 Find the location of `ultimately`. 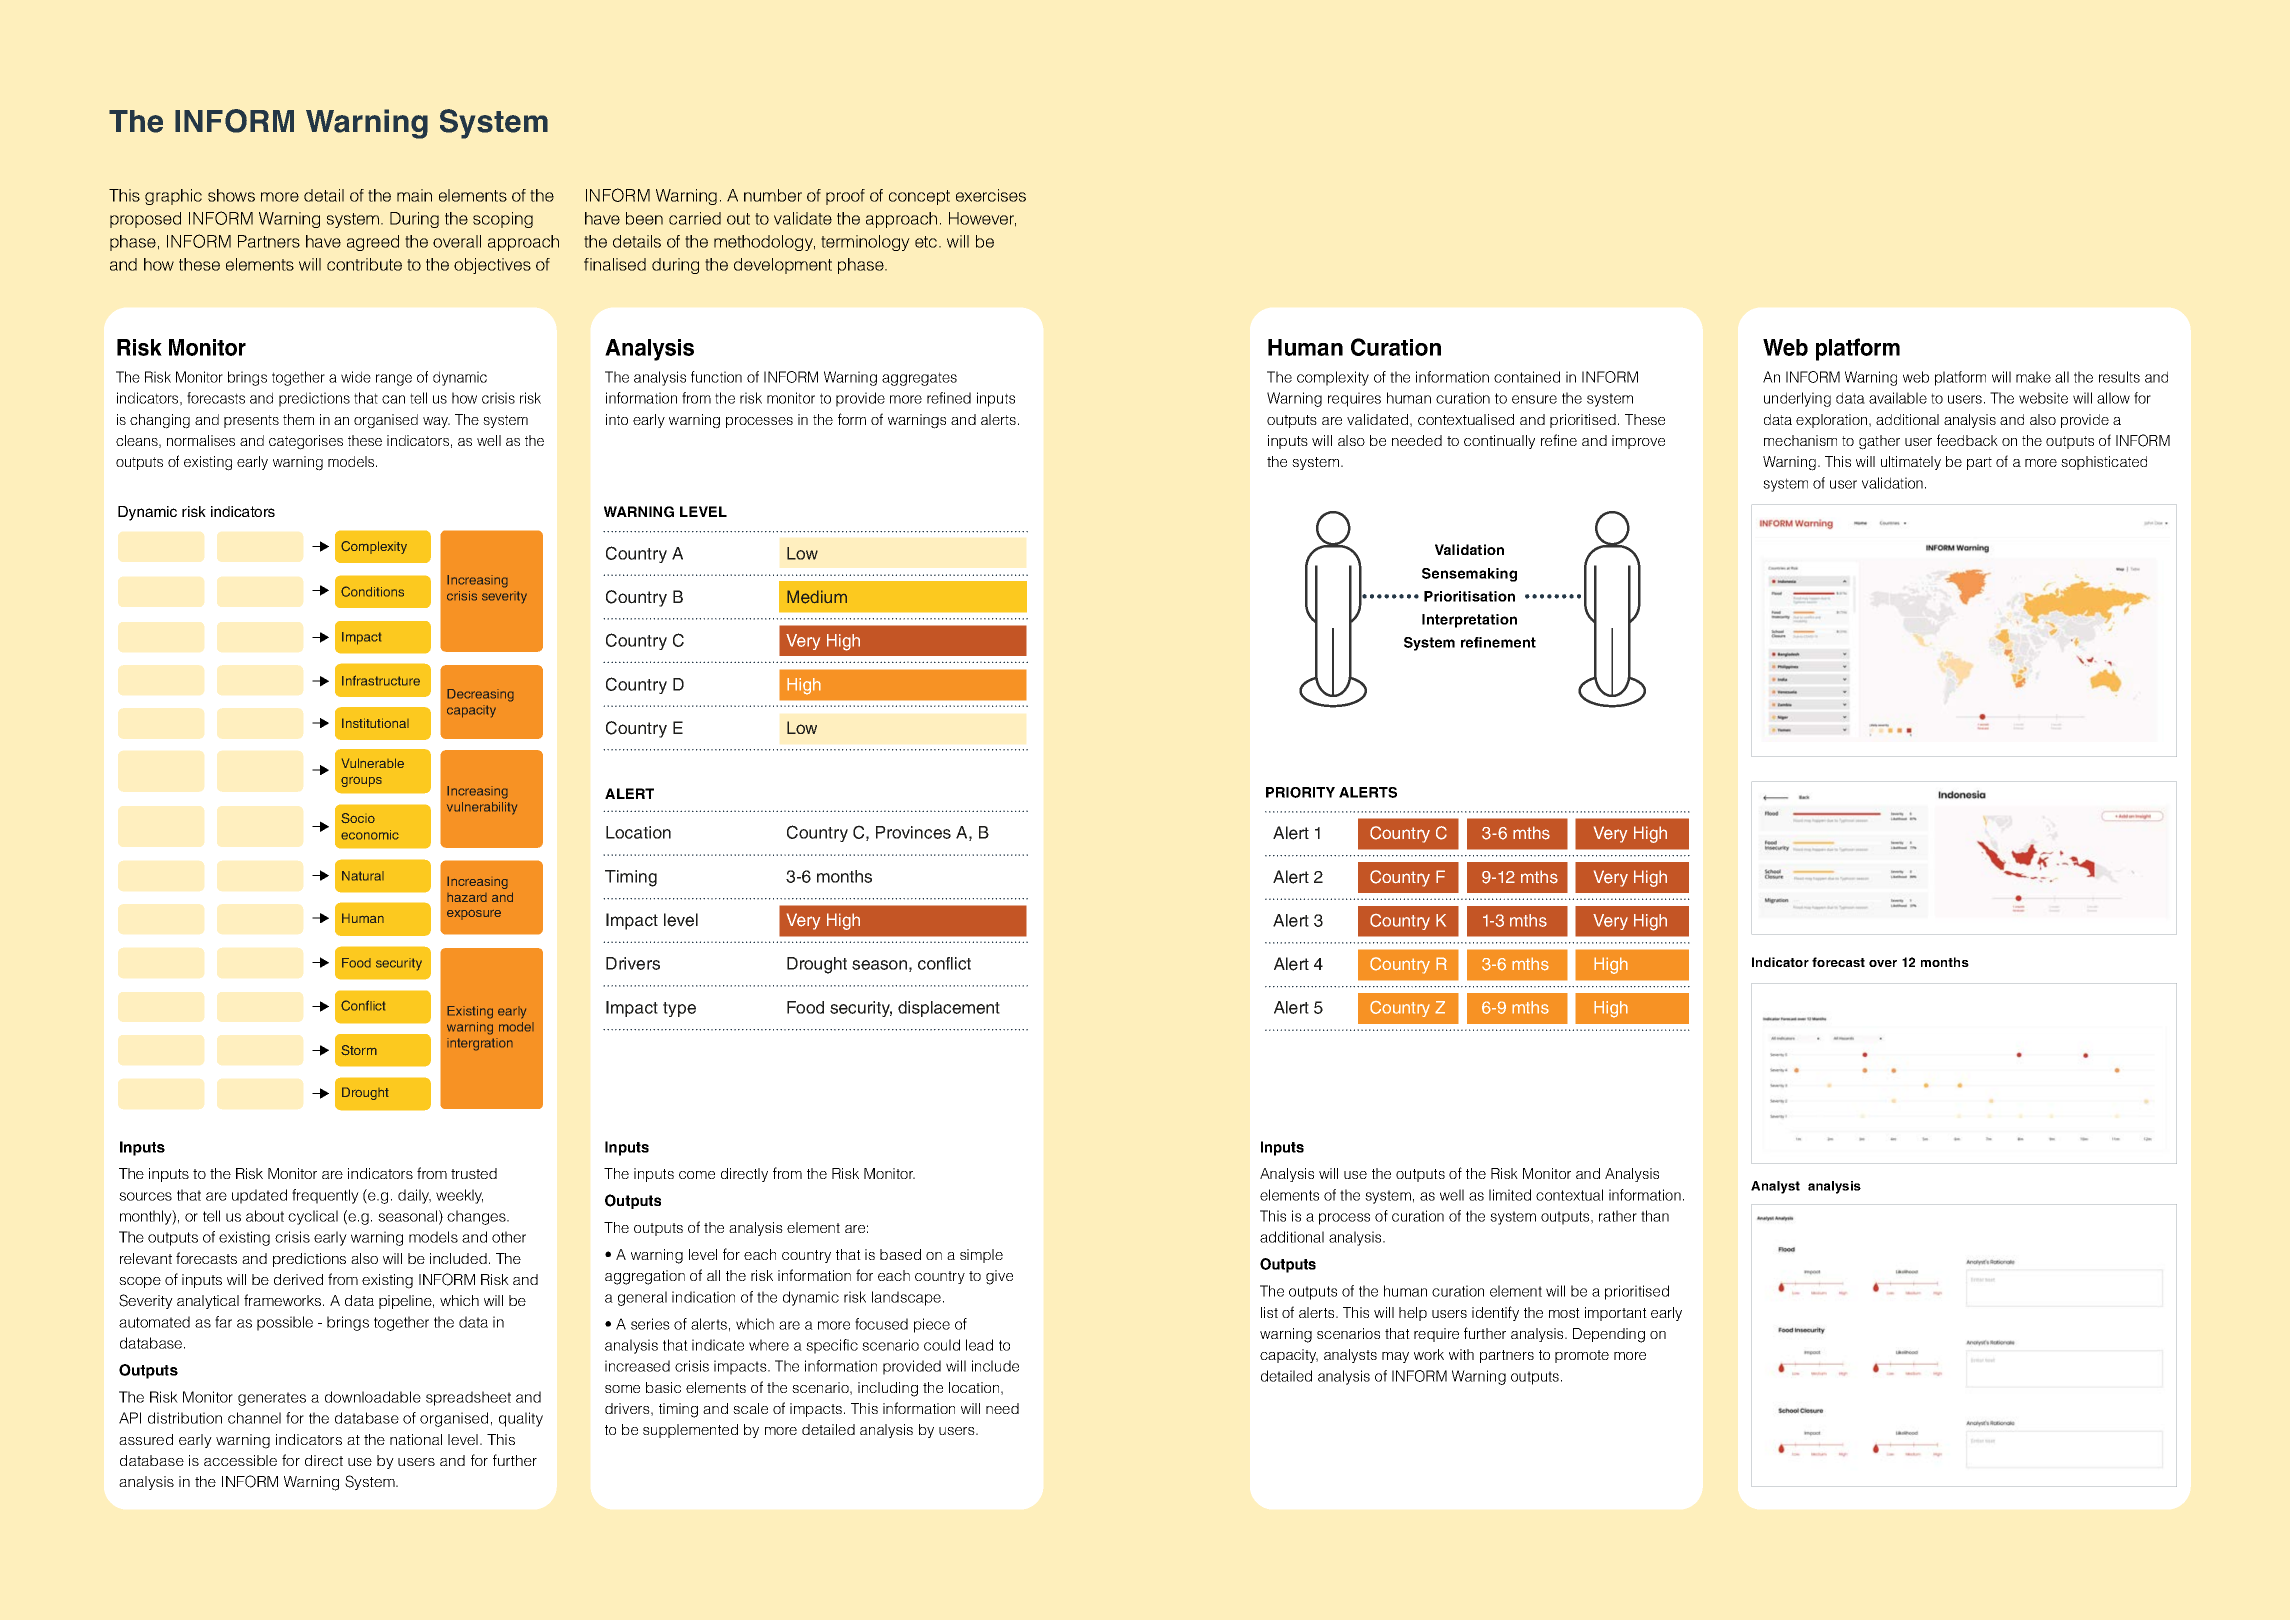

ultimately is located at coordinates (1911, 463).
